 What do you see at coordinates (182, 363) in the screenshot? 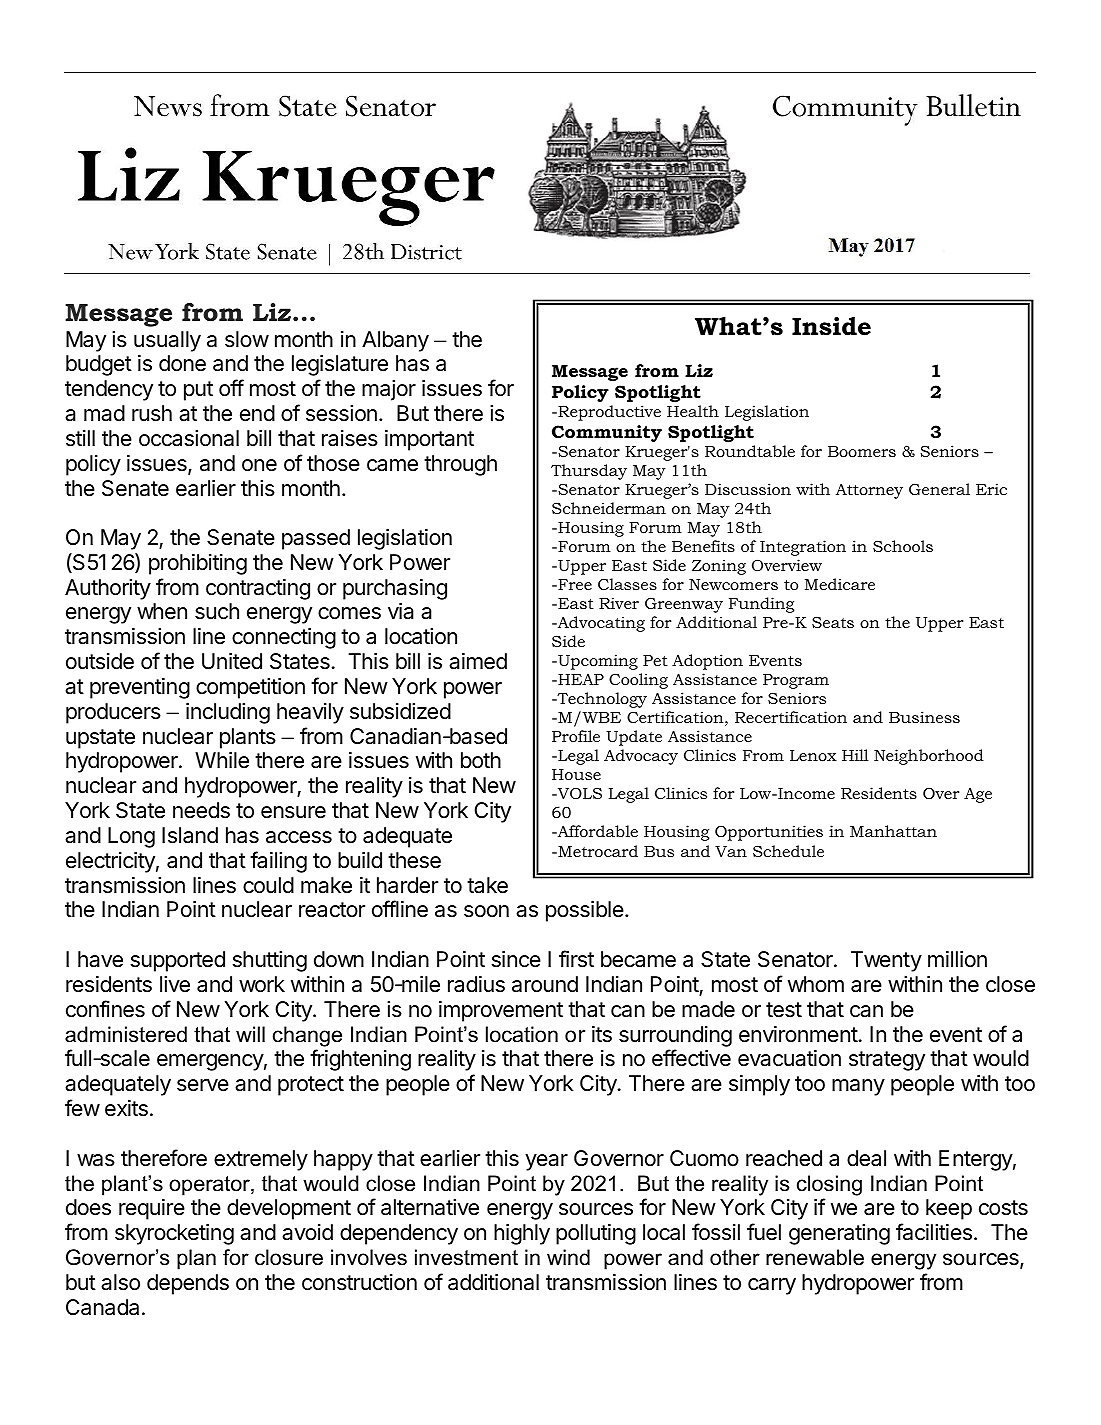
I see `done` at bounding box center [182, 363].
